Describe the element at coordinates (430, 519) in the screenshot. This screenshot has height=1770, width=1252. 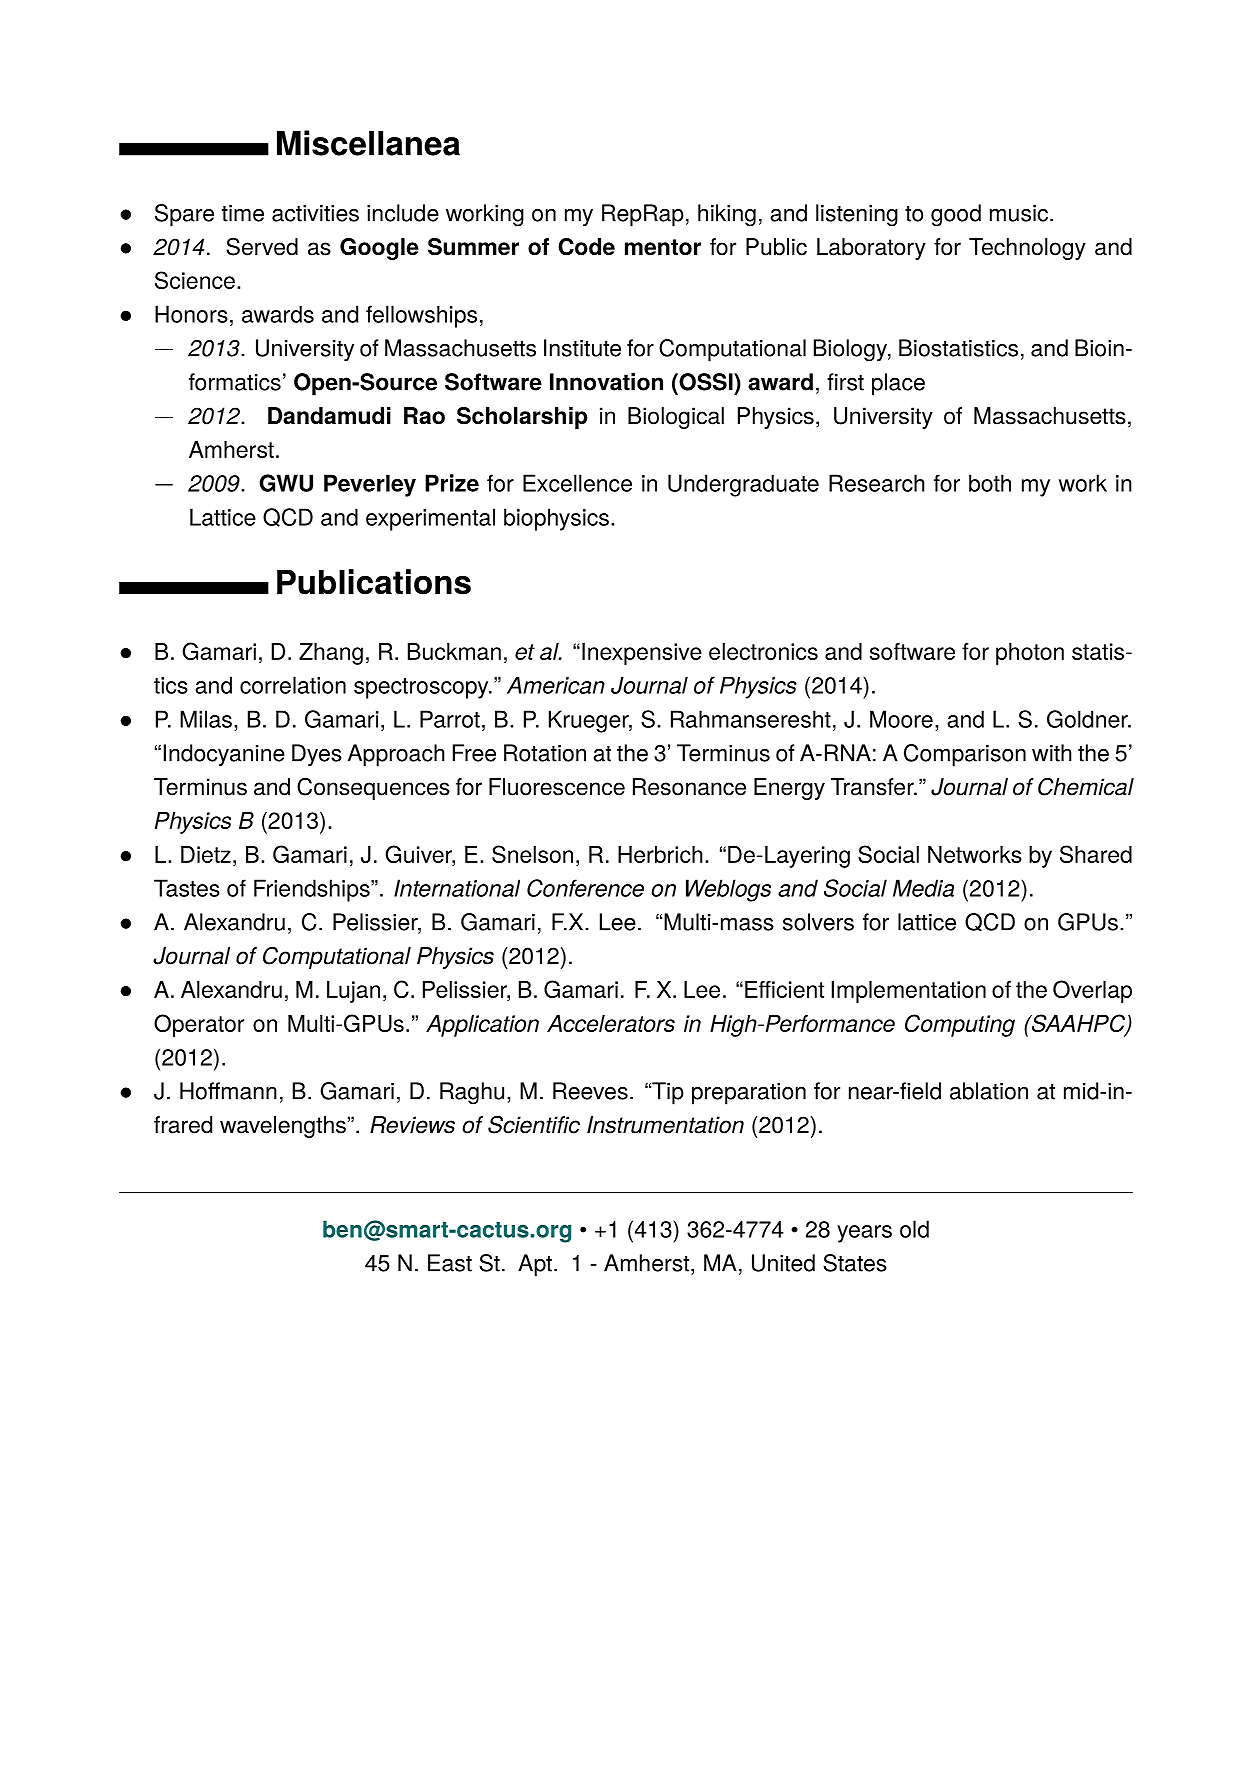
I see `experimental` at that location.
